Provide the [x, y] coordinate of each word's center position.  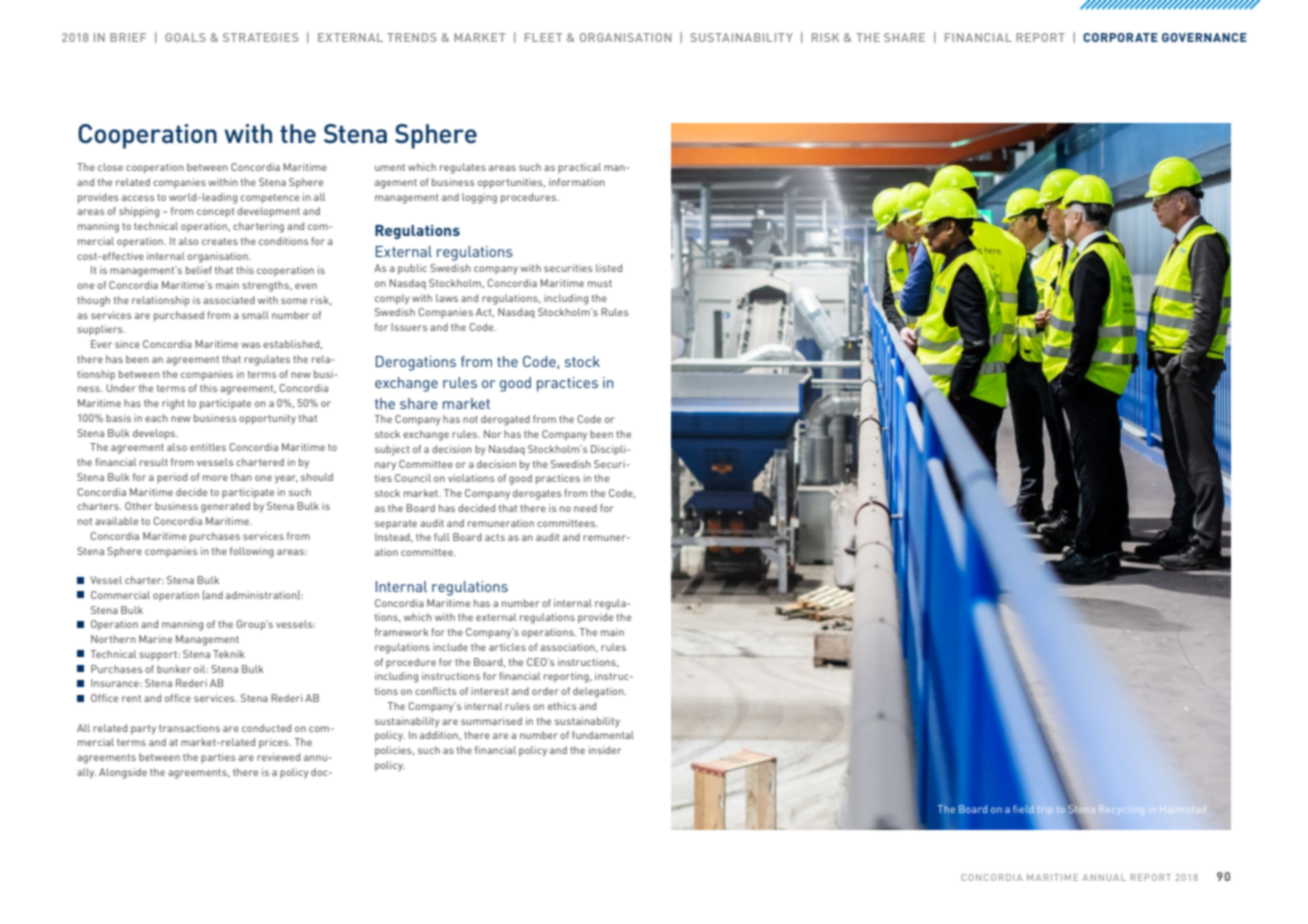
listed [609, 268]
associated [229, 300]
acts [495, 537]
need [585, 508]
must [600, 283]
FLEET [543, 37]
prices [275, 743]
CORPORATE [1120, 37]
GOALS [185, 37]
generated [225, 507]
